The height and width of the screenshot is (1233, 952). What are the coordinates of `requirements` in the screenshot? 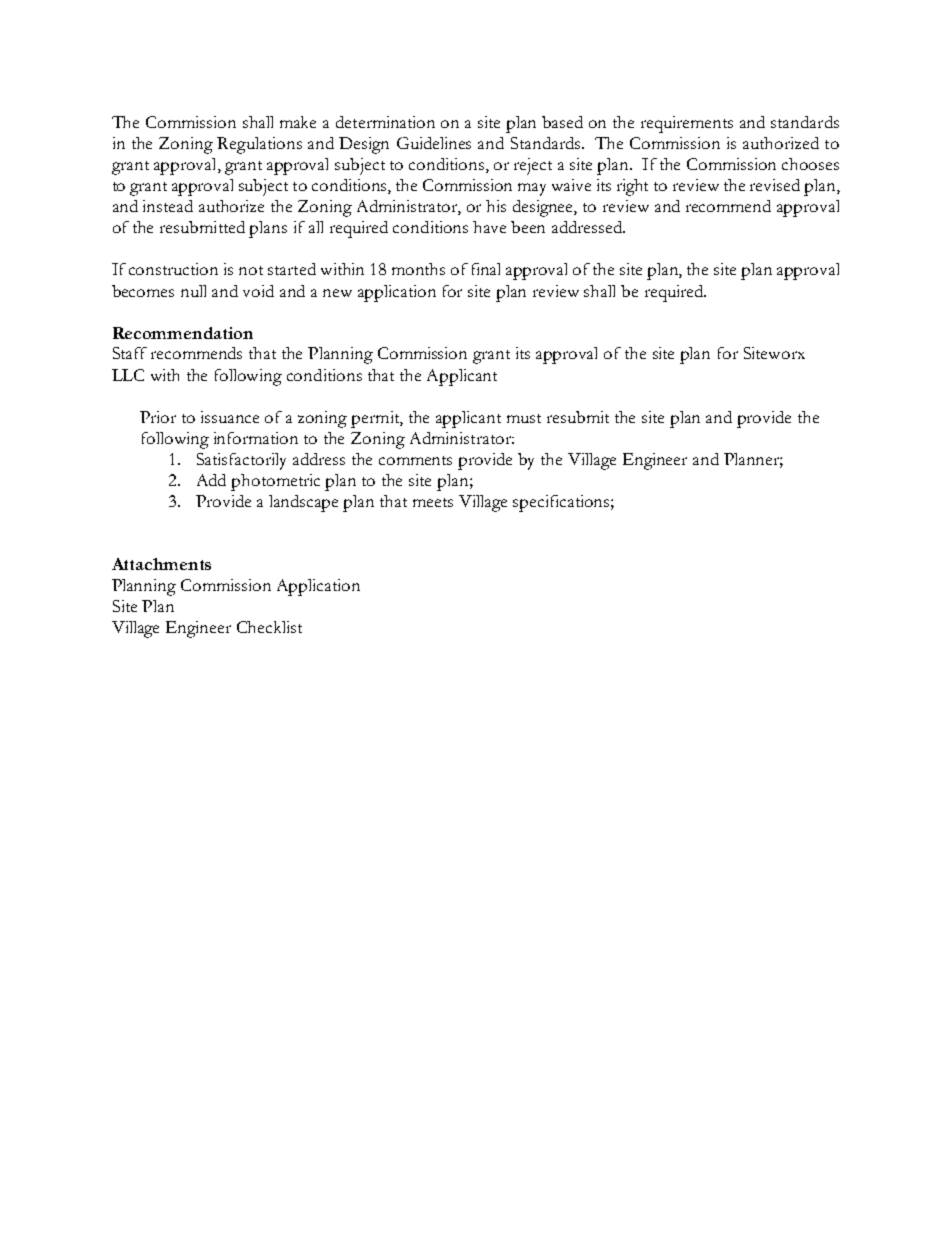 It's located at (687, 124).
